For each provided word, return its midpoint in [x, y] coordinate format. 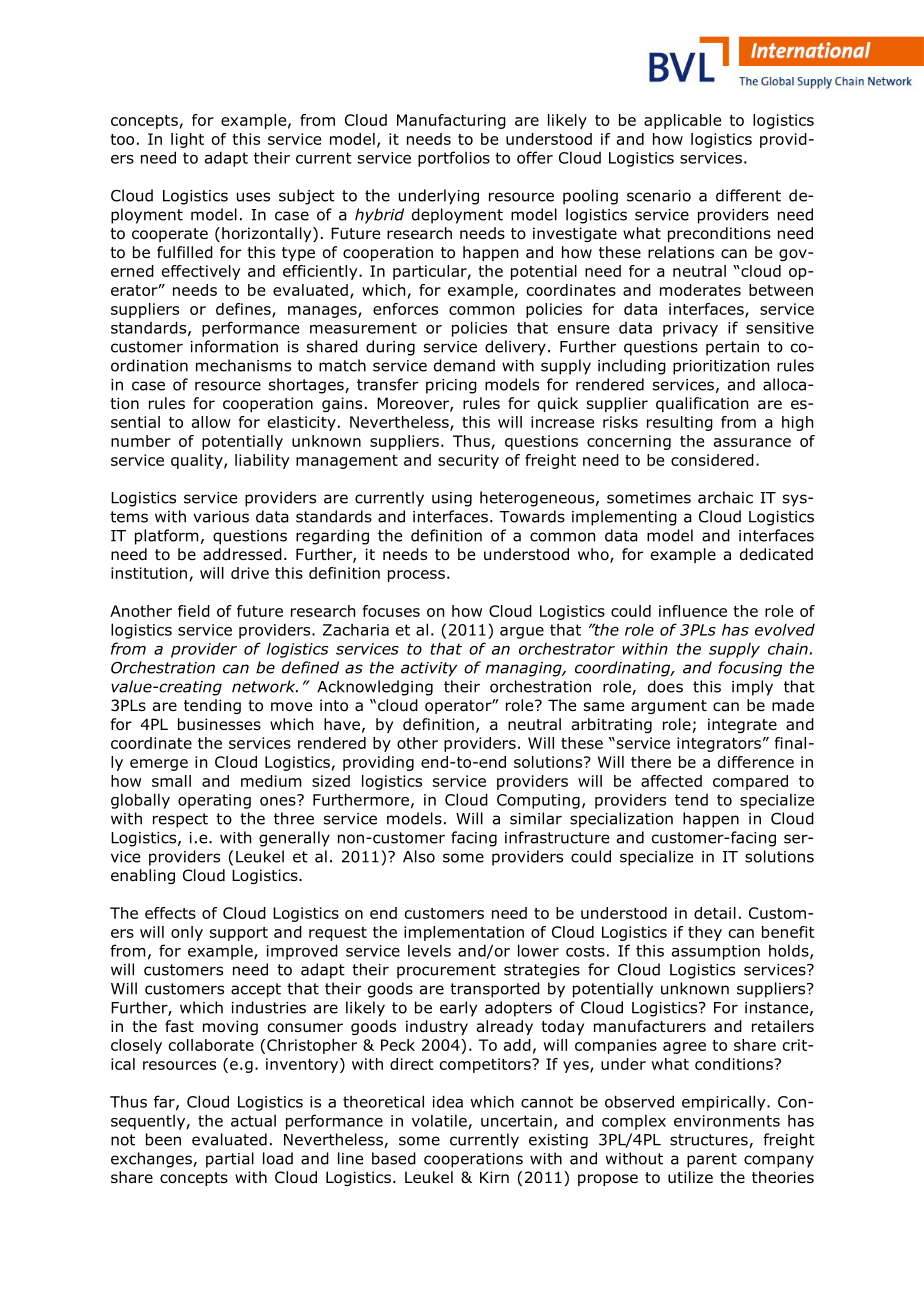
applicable [682, 121]
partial [230, 1160]
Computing [538, 801]
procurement [446, 971]
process [416, 576]
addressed [242, 554]
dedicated [776, 554]
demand [464, 365]
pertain [732, 348]
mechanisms [243, 365]
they [705, 933]
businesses [219, 724]
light [187, 140]
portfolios [454, 159]
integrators [719, 744]
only [187, 933]
